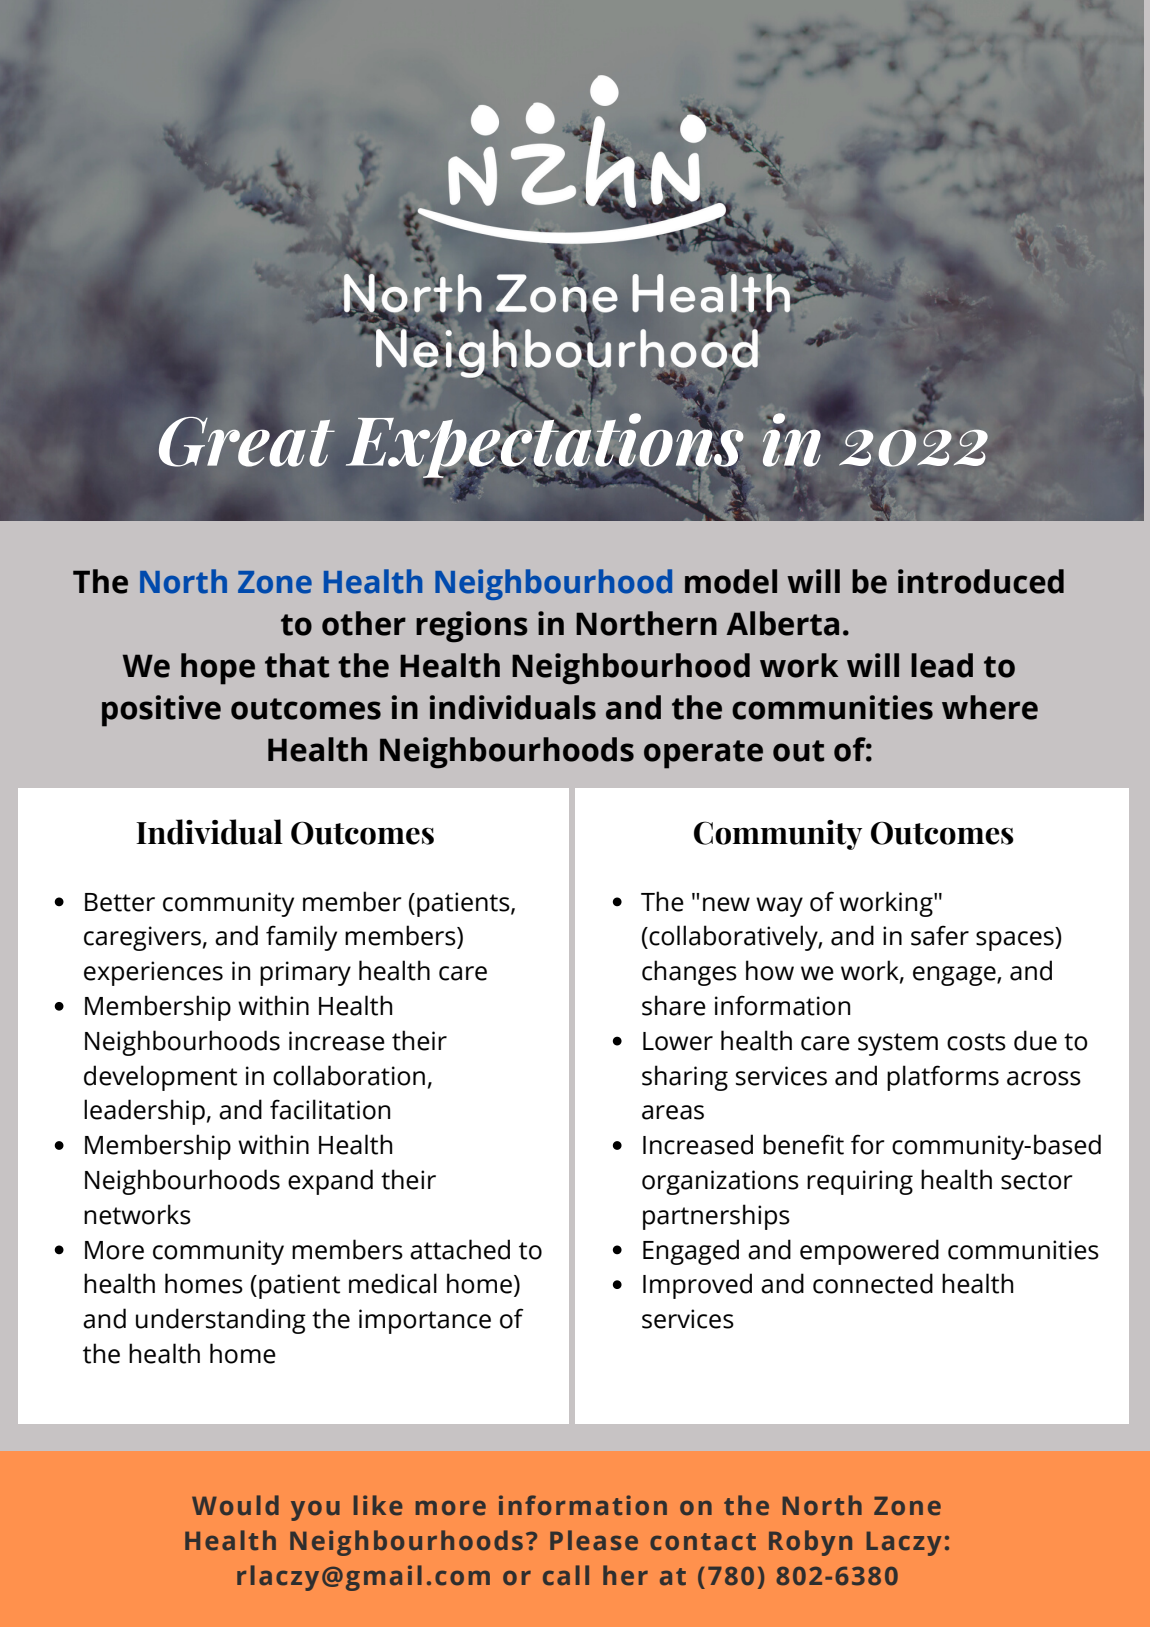  Describe the element at coordinates (703, 754) in the screenshot. I see `operate` at that location.
